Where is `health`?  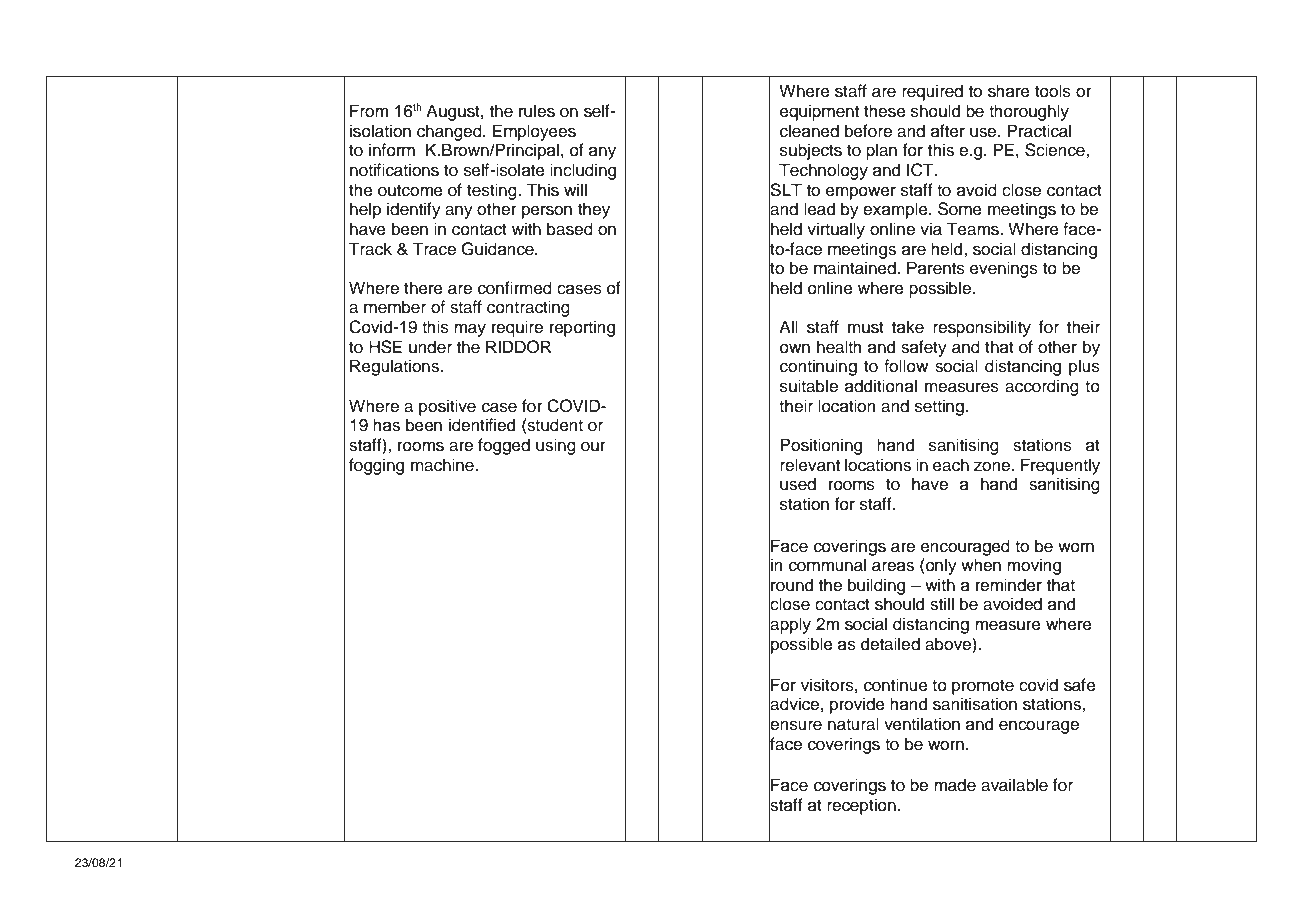
health is located at coordinates (839, 347).
